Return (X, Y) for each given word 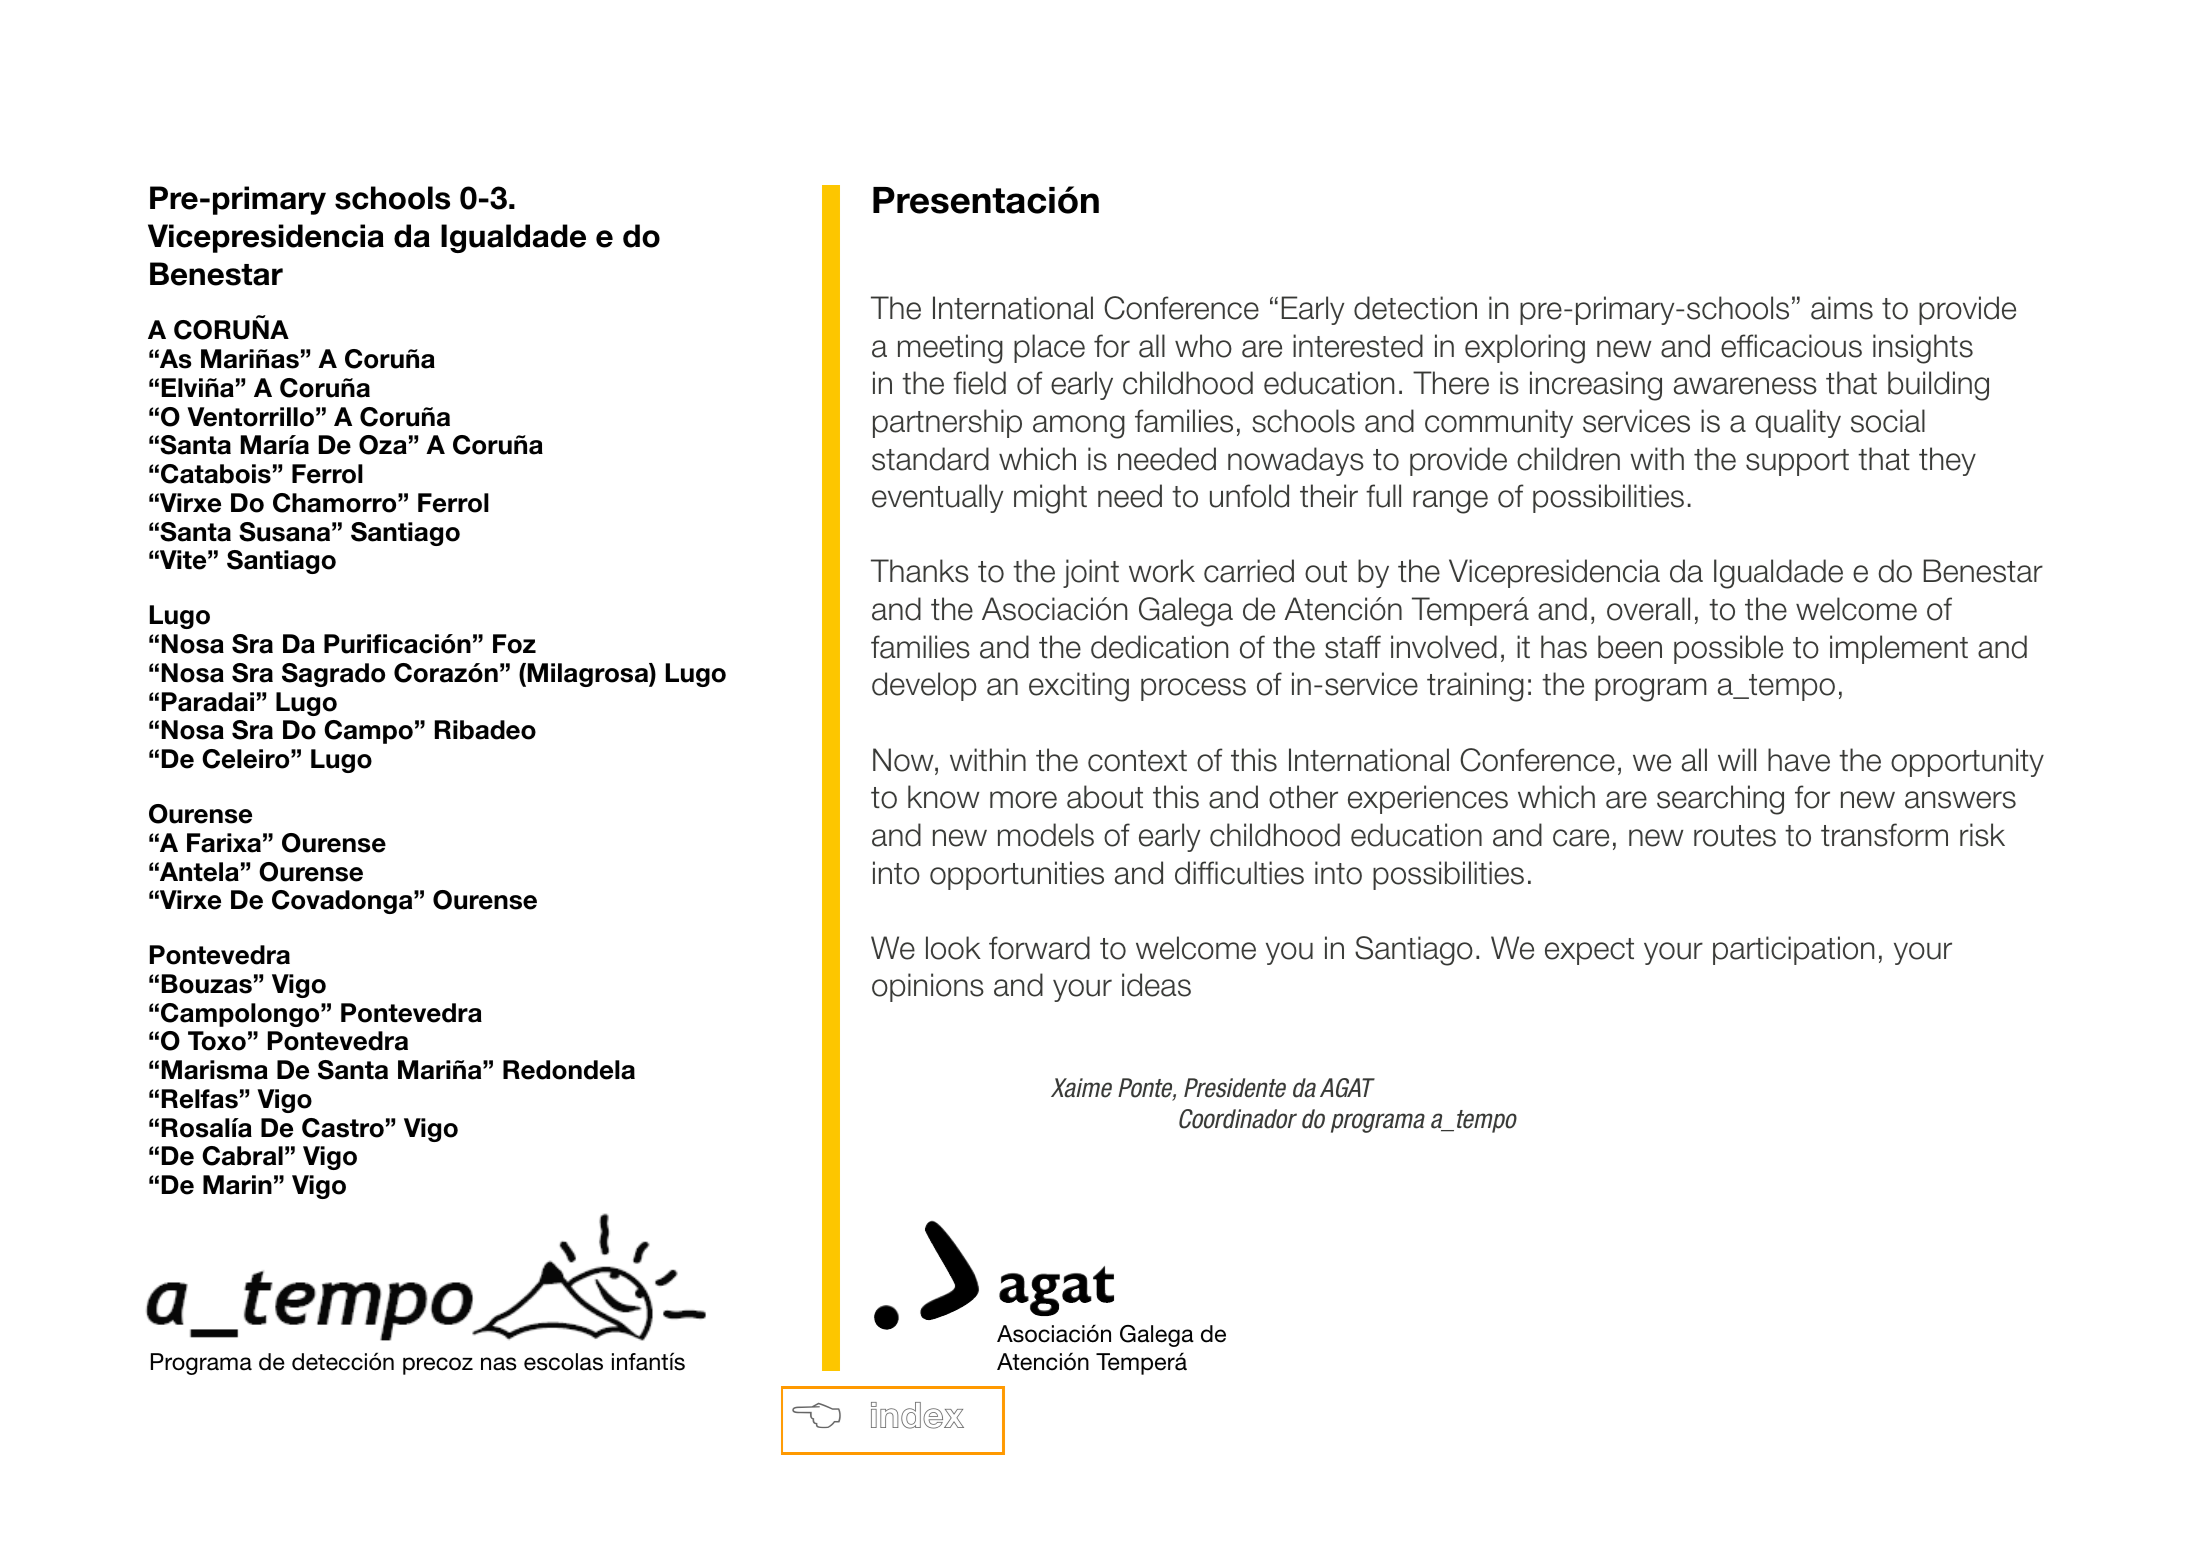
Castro (343, 1128)
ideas (1156, 985)
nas (499, 1364)
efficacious (1791, 346)
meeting (950, 349)
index (917, 1415)
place (1049, 348)
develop (924, 686)
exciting (1079, 687)
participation (1793, 950)
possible (1728, 649)
